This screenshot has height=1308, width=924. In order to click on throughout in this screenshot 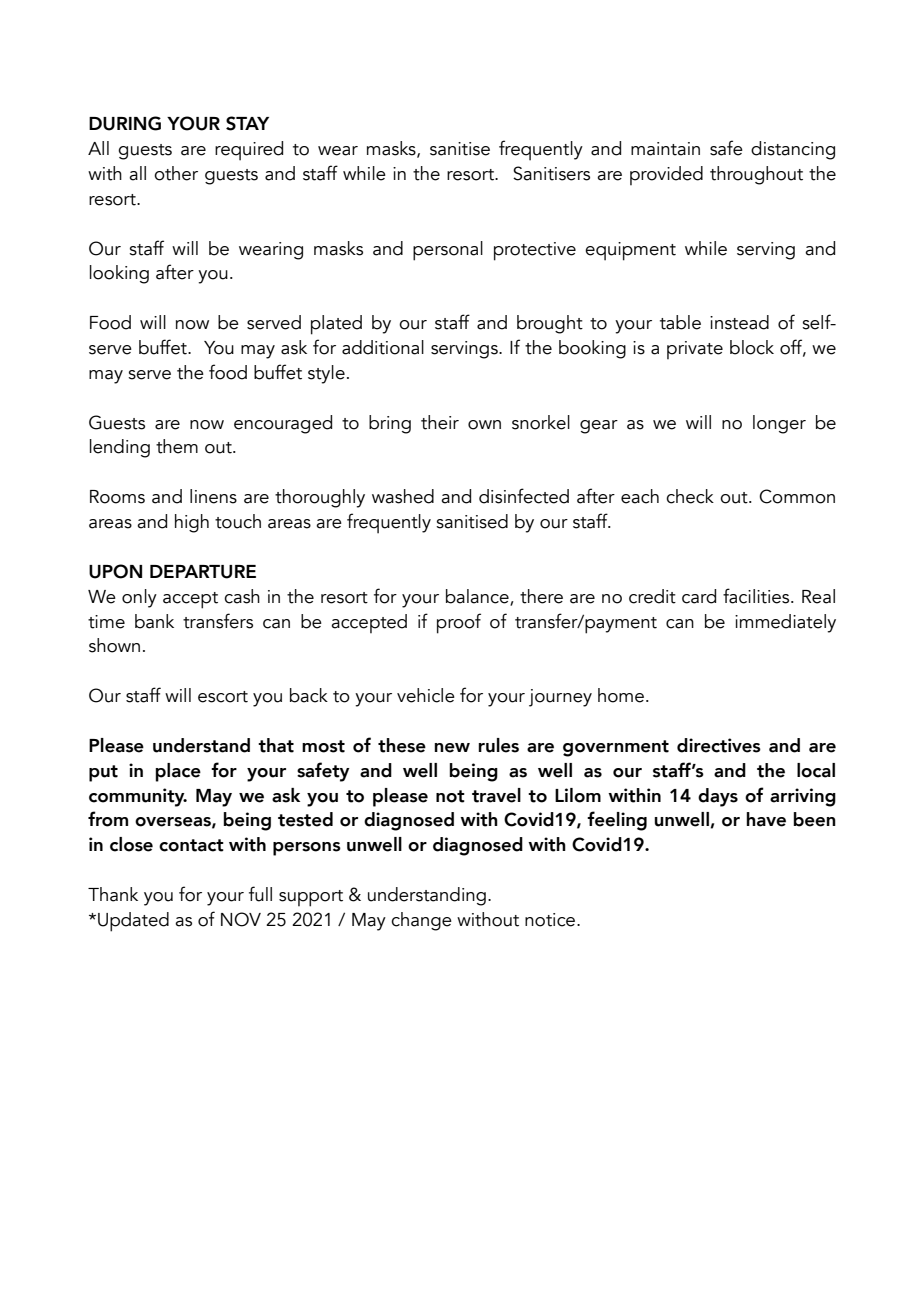, I will do `click(756, 175)`.
